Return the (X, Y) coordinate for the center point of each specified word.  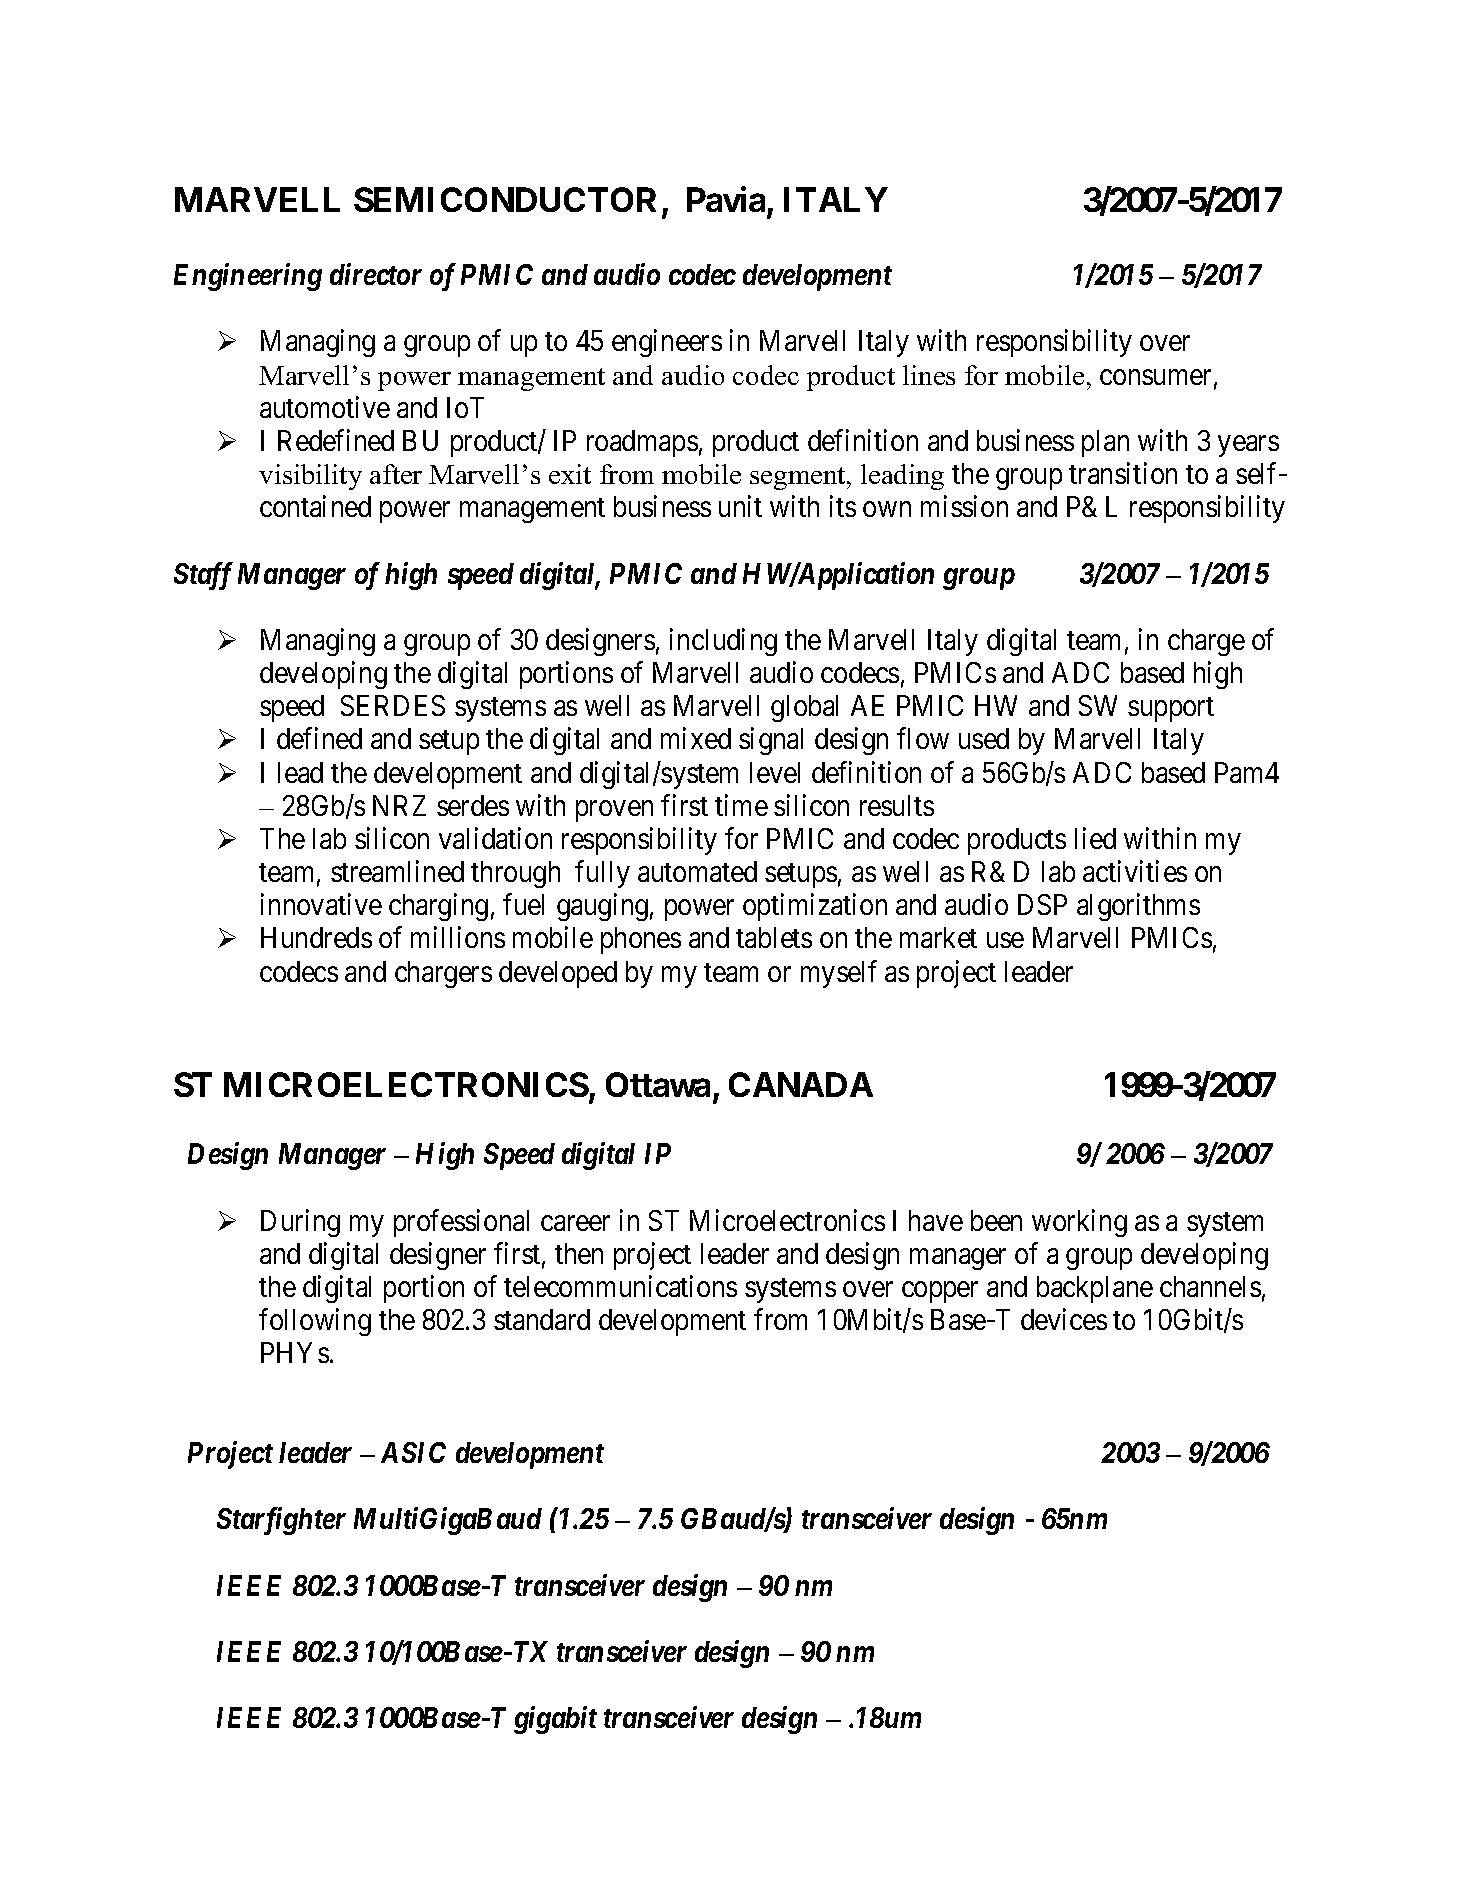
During (300, 1223)
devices (1064, 1319)
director (376, 274)
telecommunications (620, 1286)
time (741, 805)
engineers (667, 343)
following (315, 1322)
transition (1123, 473)
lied (1095, 838)
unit (740, 506)
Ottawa (658, 1084)
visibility (310, 477)
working (1079, 1223)
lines (929, 375)
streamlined (397, 871)
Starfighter (281, 1521)
